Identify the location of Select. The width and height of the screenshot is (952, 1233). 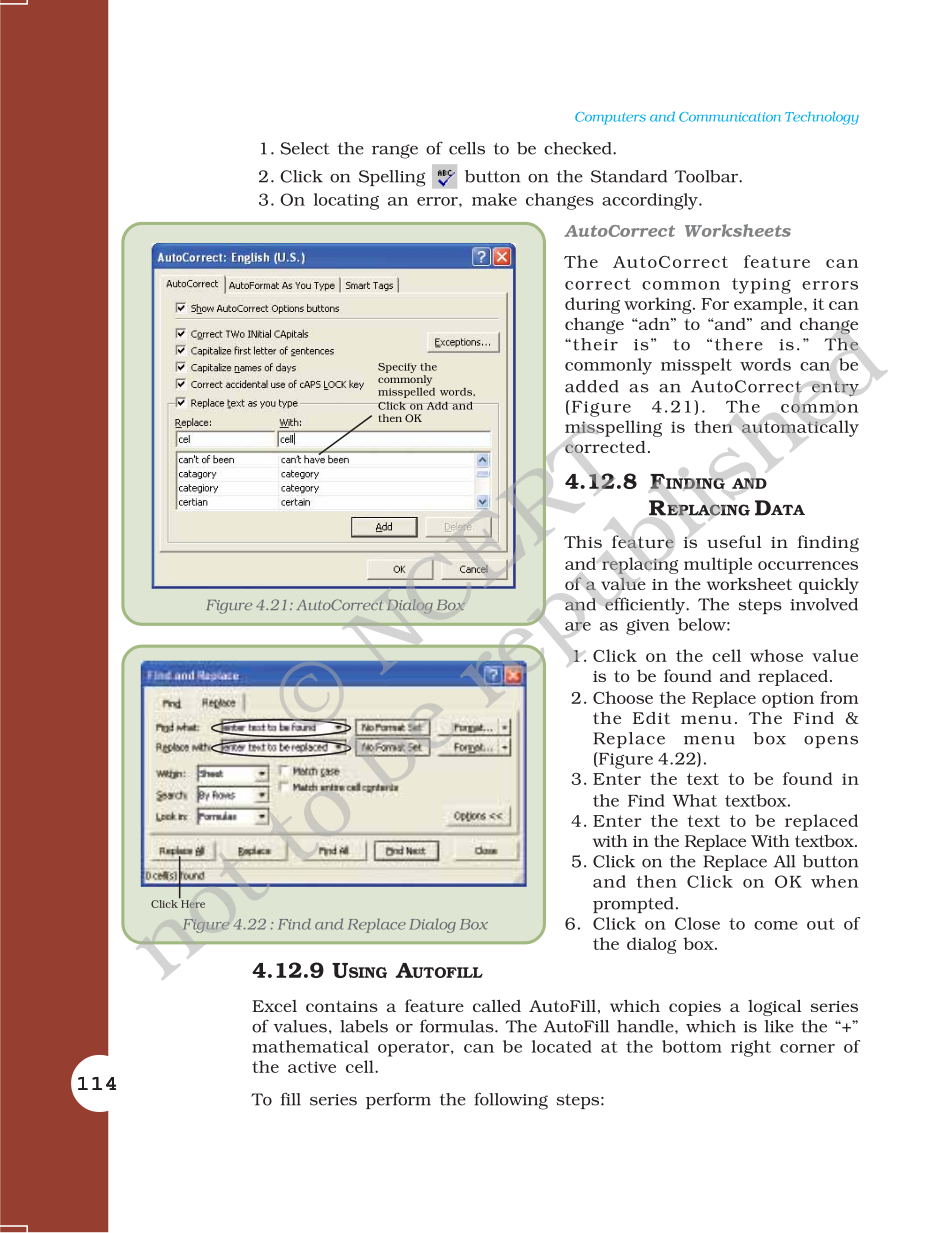
(305, 148).
